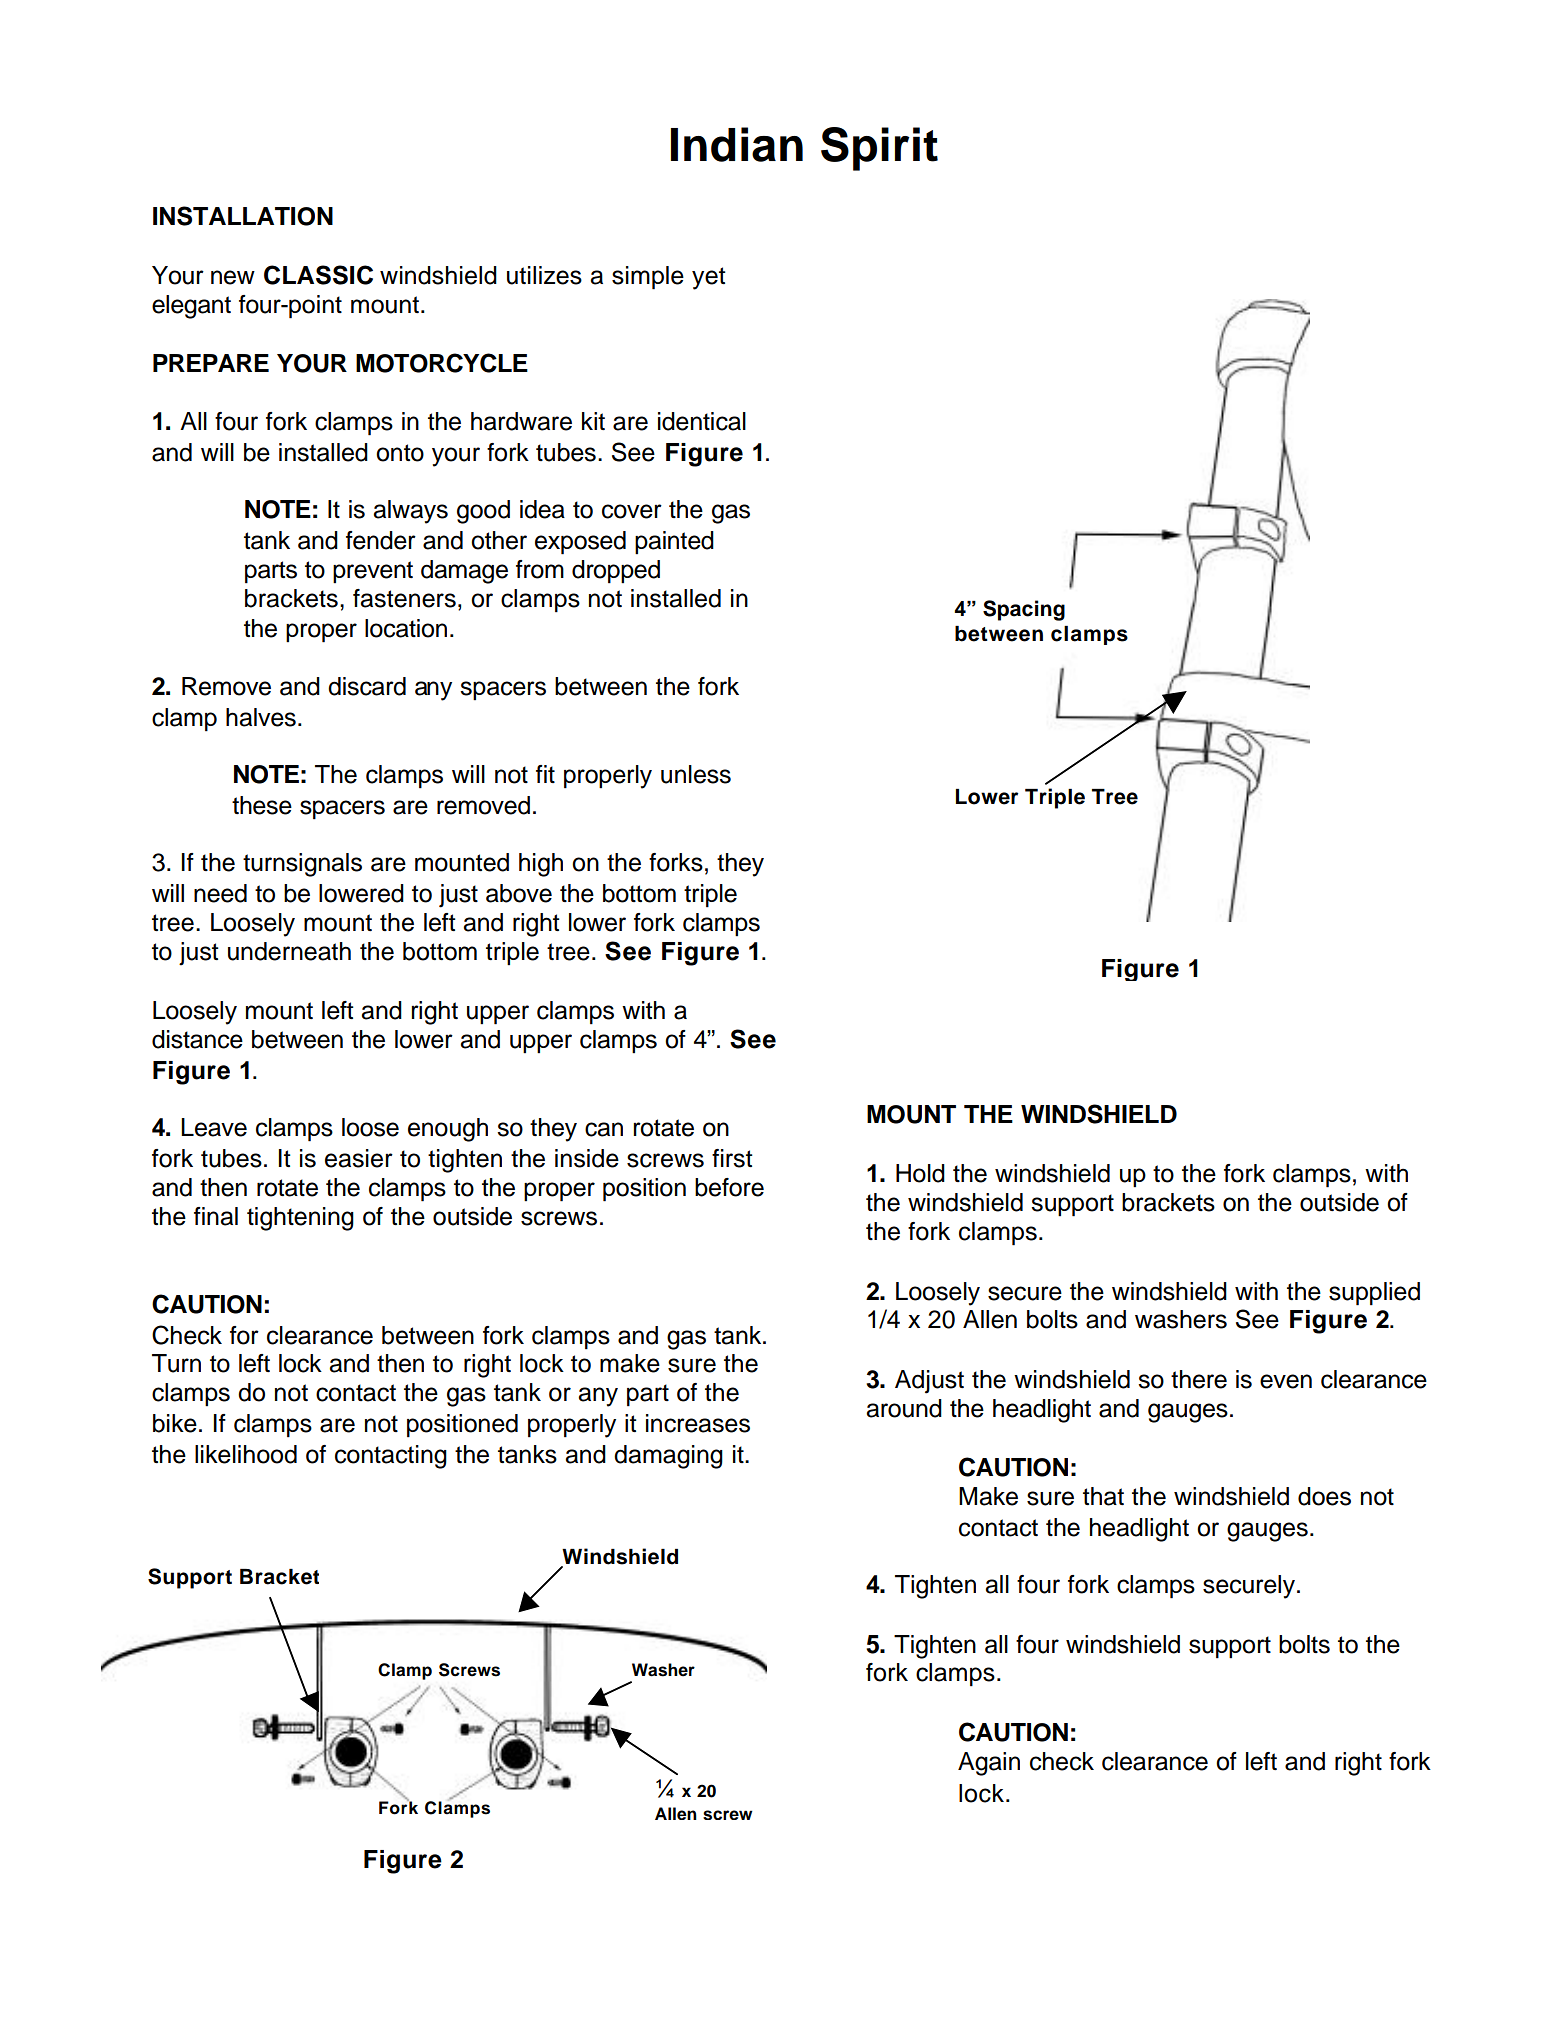  What do you see at coordinates (920, 1173) in the image?
I see `Hold` at bounding box center [920, 1173].
